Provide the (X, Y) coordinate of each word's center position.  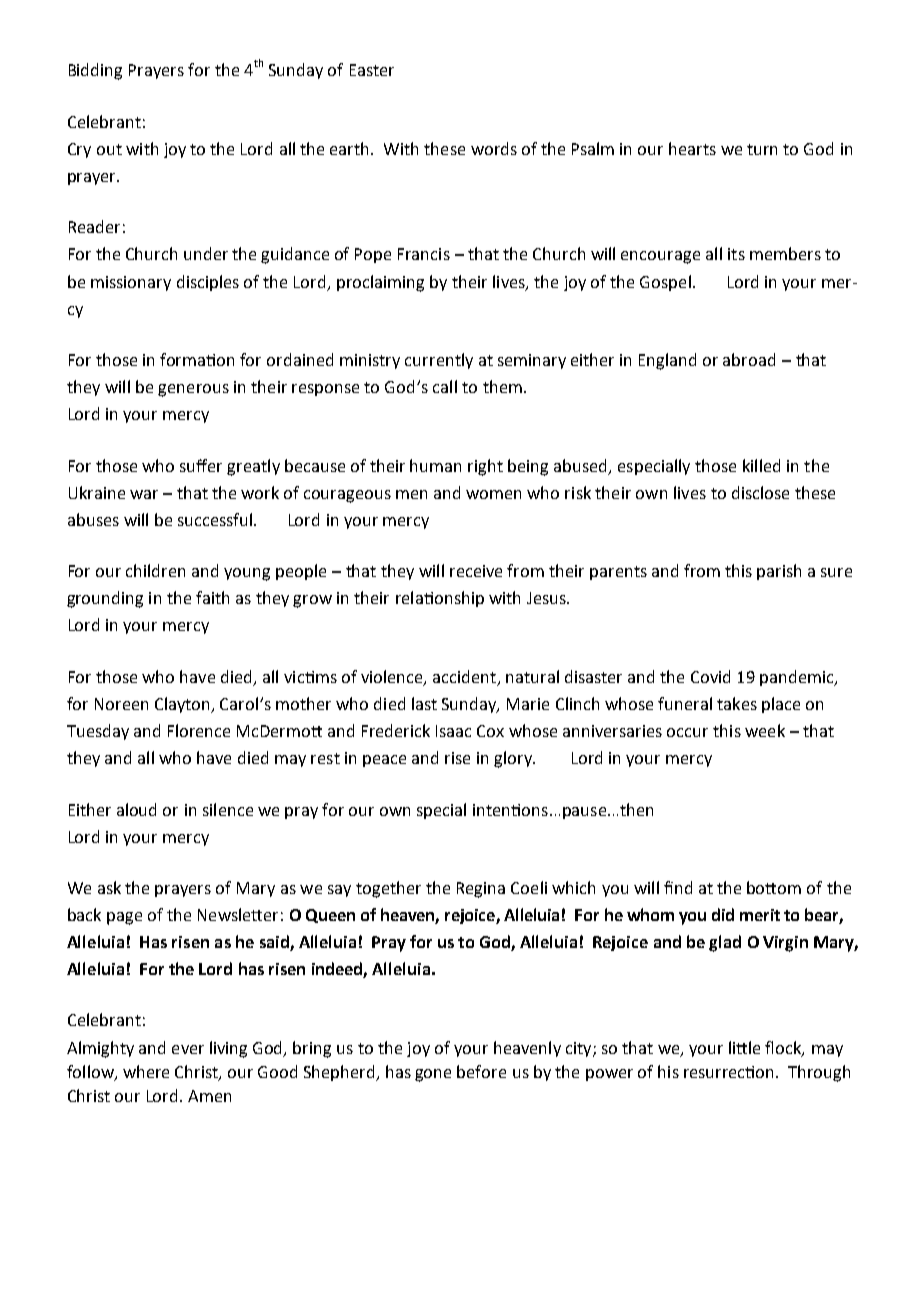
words (494, 148)
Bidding (95, 71)
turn (762, 149)
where (146, 1071)
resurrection (730, 1072)
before (481, 1071)
